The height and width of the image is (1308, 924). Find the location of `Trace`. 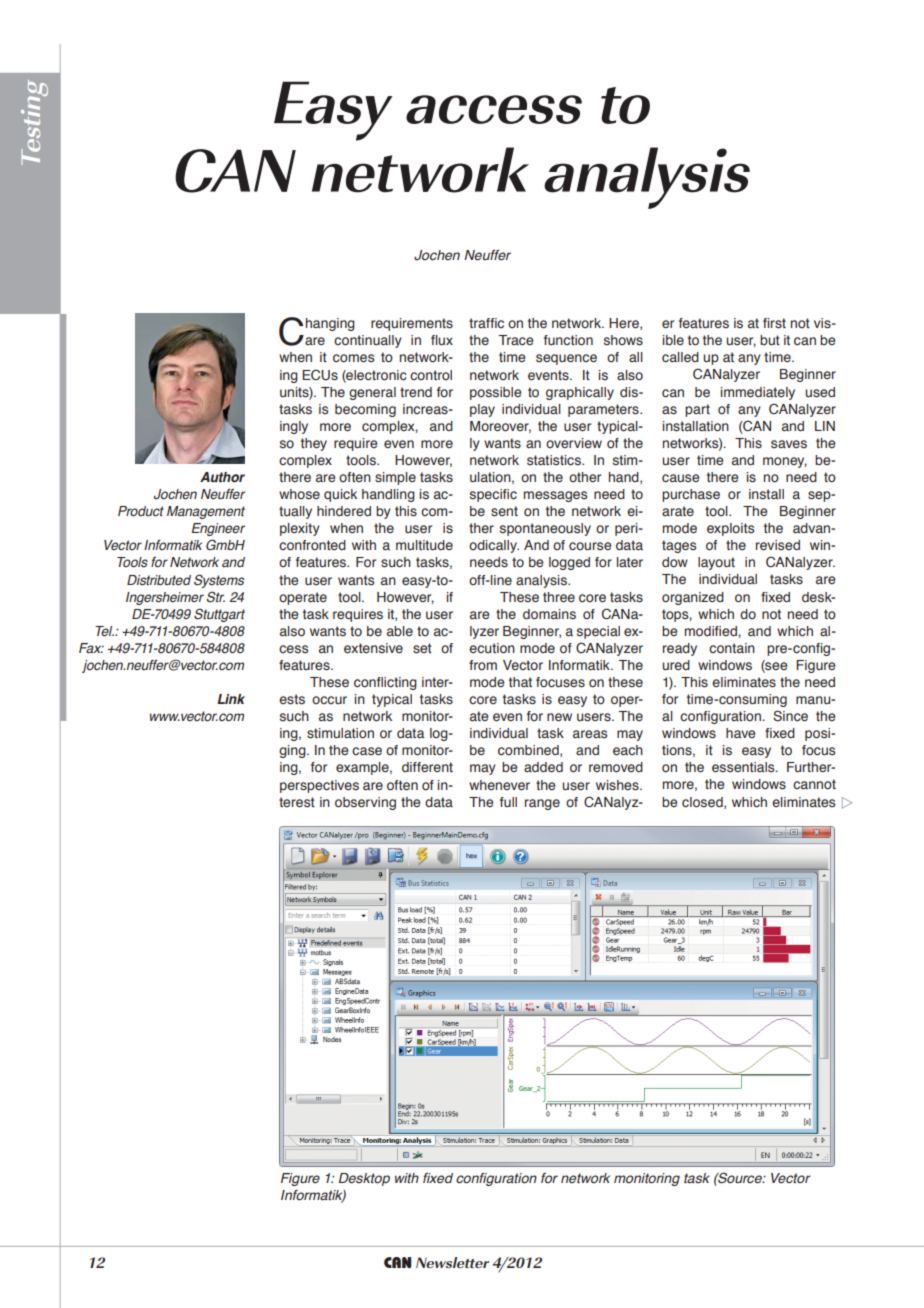

Trace is located at coordinates (515, 340).
